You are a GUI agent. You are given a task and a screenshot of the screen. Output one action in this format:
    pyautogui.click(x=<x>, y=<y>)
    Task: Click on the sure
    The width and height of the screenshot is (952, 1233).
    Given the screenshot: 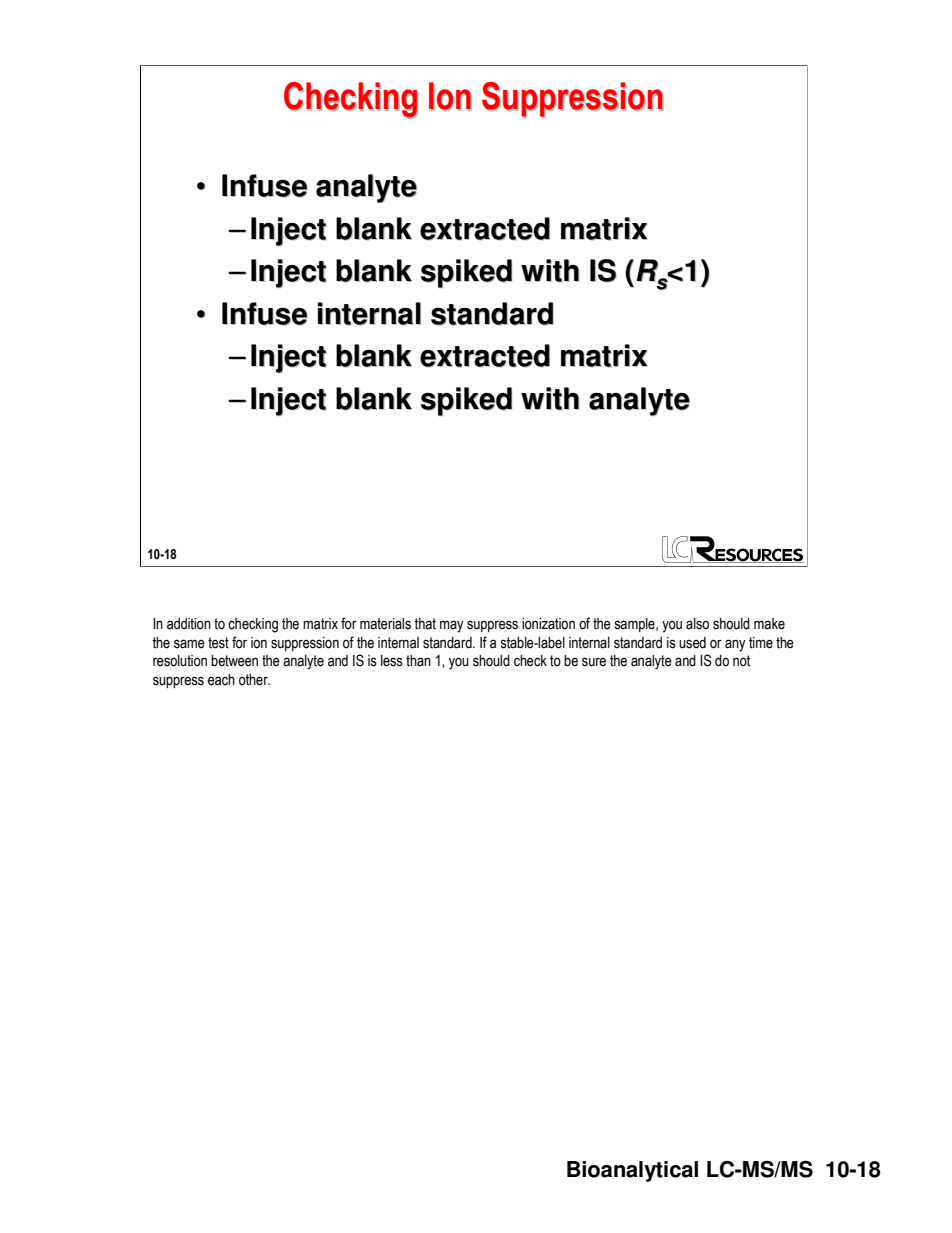 What is the action you would take?
    pyautogui.click(x=594, y=662)
